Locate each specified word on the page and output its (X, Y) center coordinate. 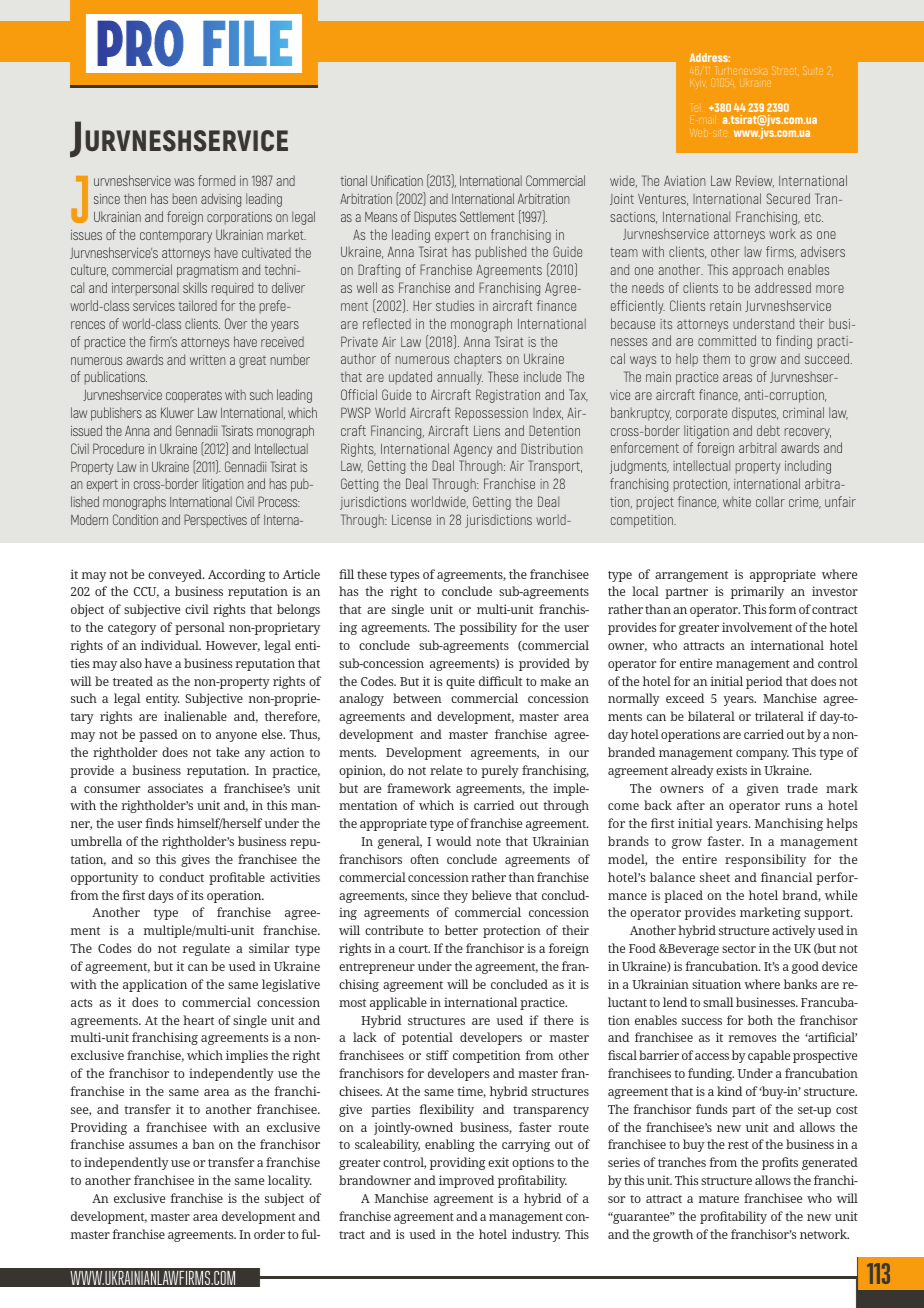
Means (381, 217)
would (453, 841)
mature (719, 1199)
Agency (473, 450)
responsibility (765, 860)
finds (159, 823)
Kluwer (177, 412)
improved (466, 1181)
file (247, 43)
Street (784, 70)
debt (768, 430)
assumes (153, 1145)
